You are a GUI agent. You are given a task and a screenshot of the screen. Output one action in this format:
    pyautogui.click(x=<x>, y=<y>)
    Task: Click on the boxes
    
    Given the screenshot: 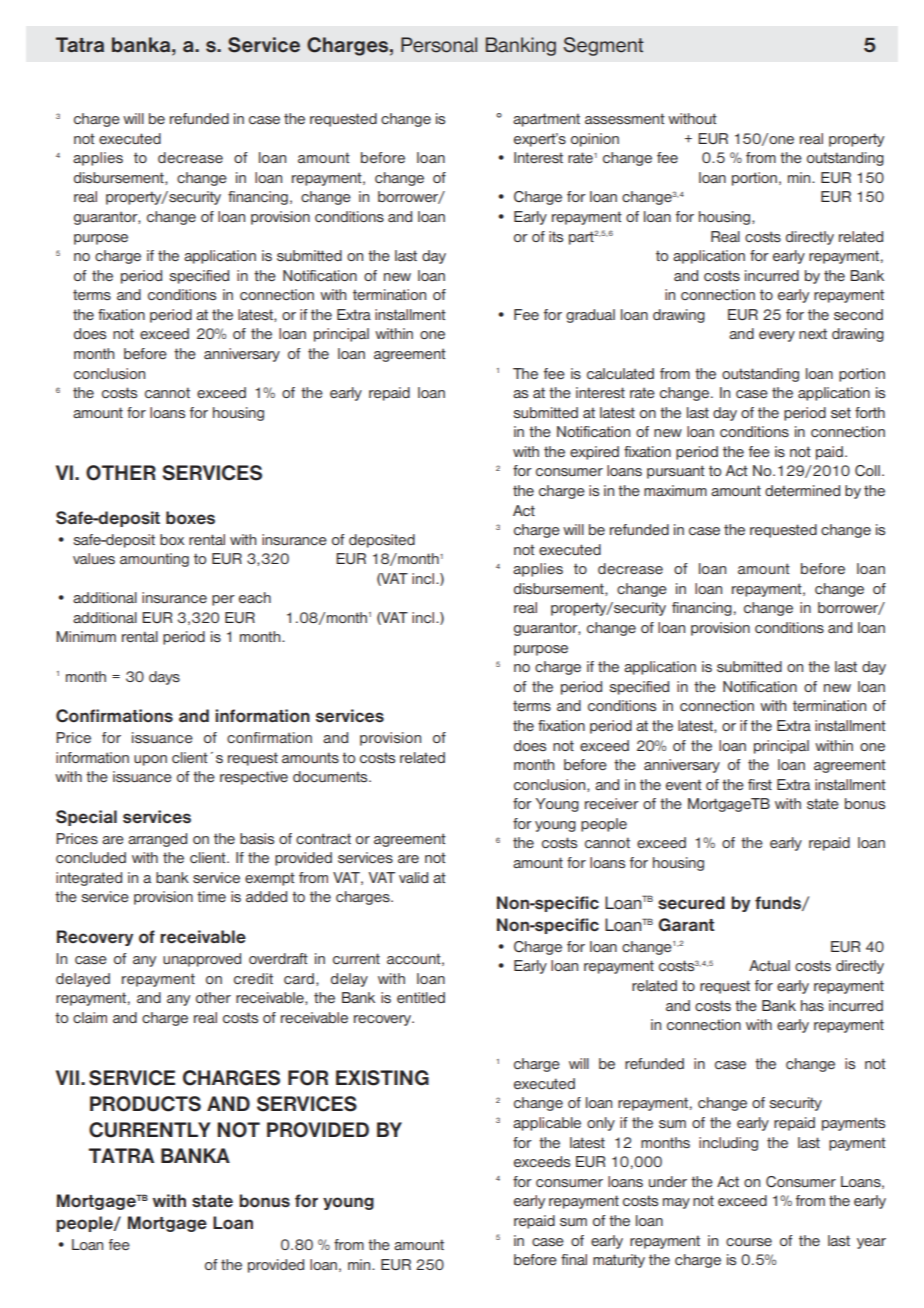 What is the action you would take?
    pyautogui.click(x=190, y=518)
